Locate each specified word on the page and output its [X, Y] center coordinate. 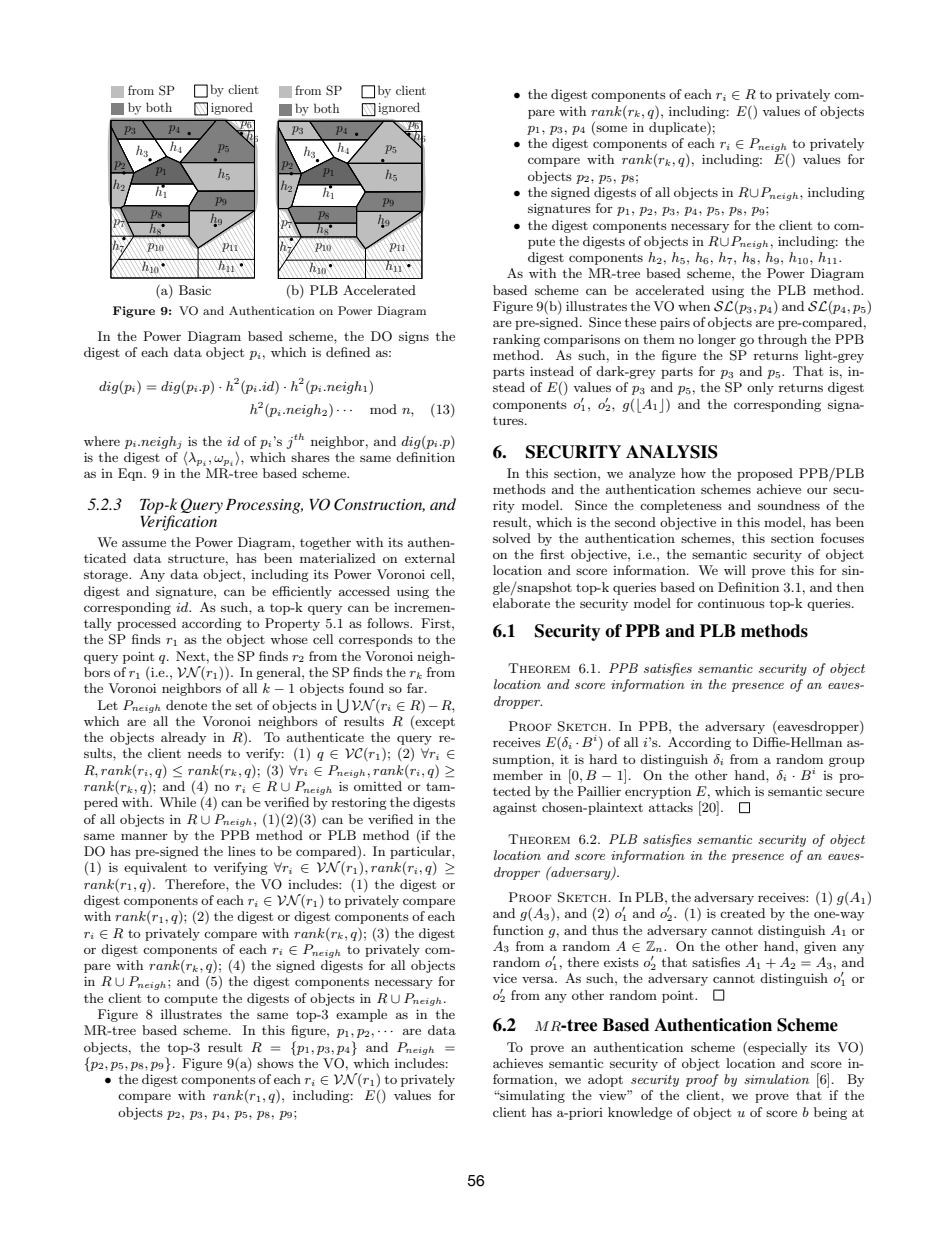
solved [512, 538]
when [694, 306]
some [611, 128]
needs [205, 753]
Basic [195, 290]
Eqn [131, 474]
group [847, 762]
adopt [605, 1080]
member [518, 775]
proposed [765, 474]
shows [275, 1063]
